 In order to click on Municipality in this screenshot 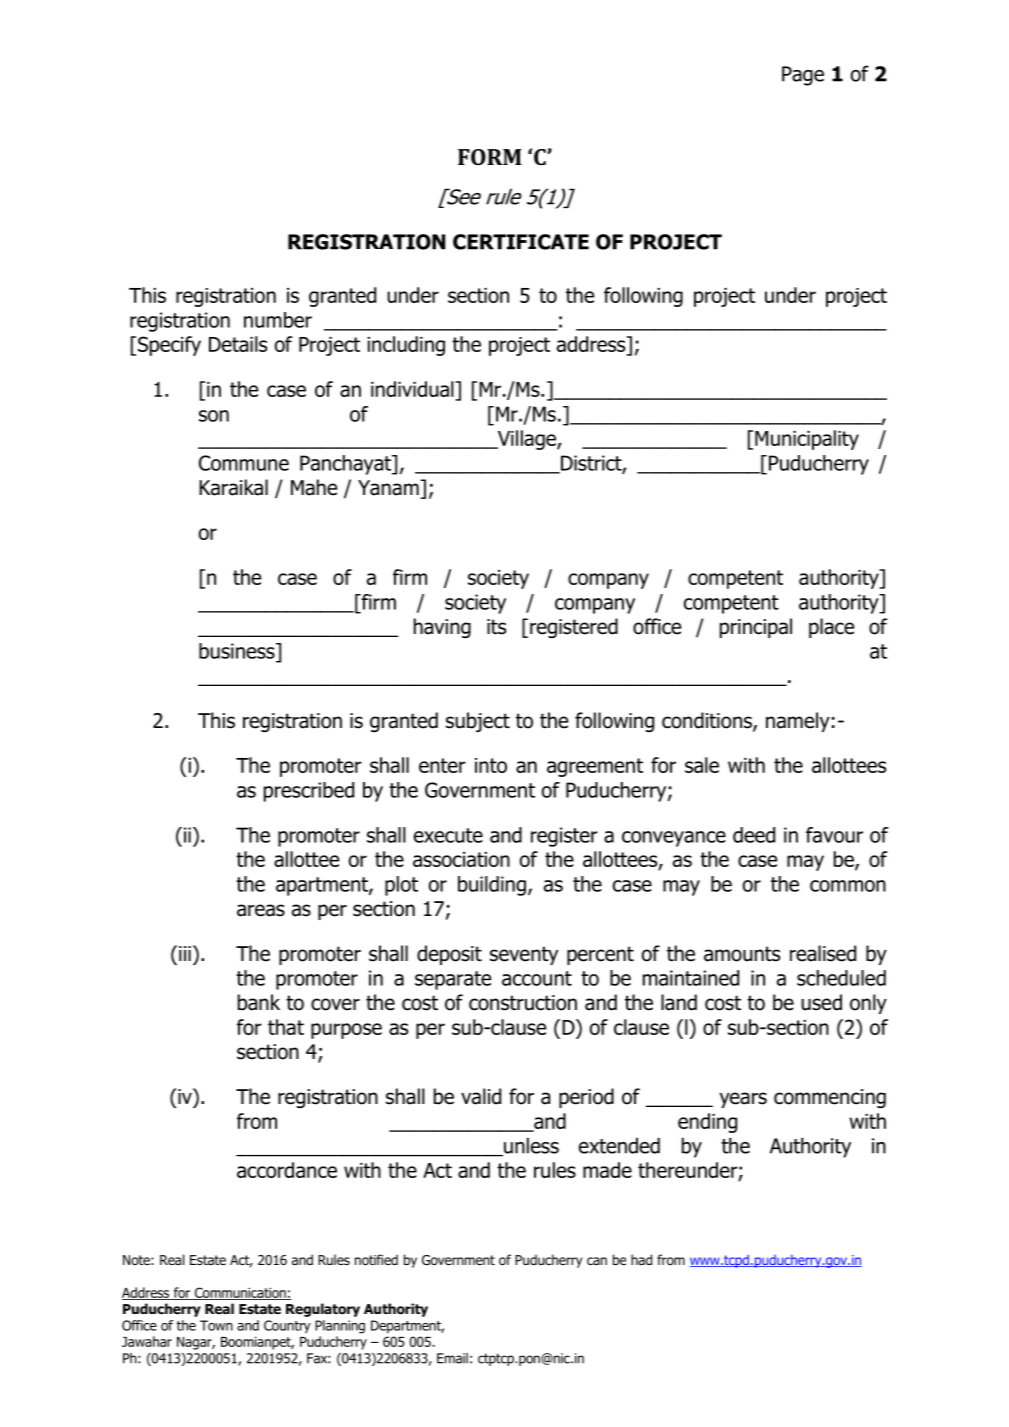, I will do `click(807, 440)`.
